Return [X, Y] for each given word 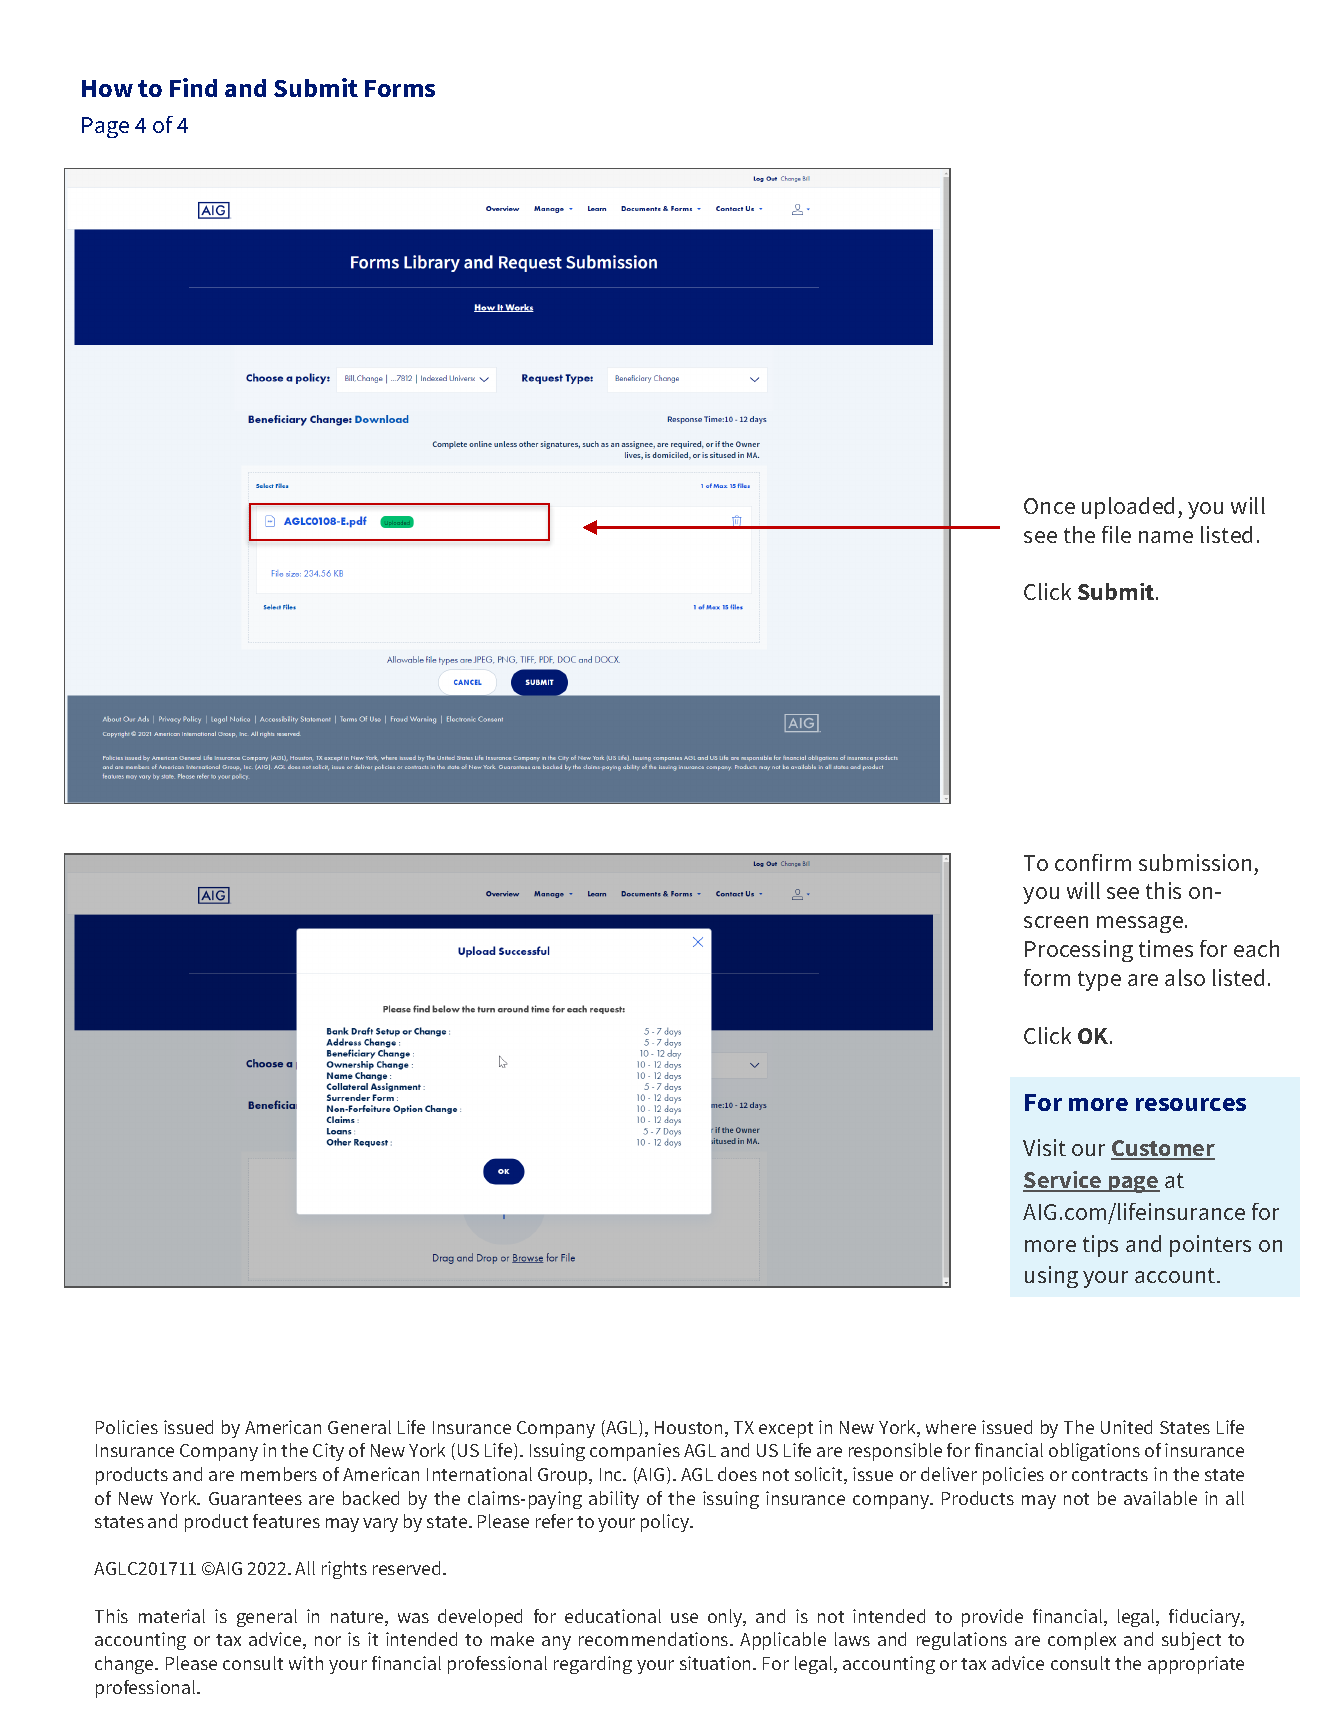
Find [193, 87]
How [107, 88]
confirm [1093, 862]
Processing [1079, 951]
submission [1195, 862]
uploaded [1128, 508]
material [172, 1616]
